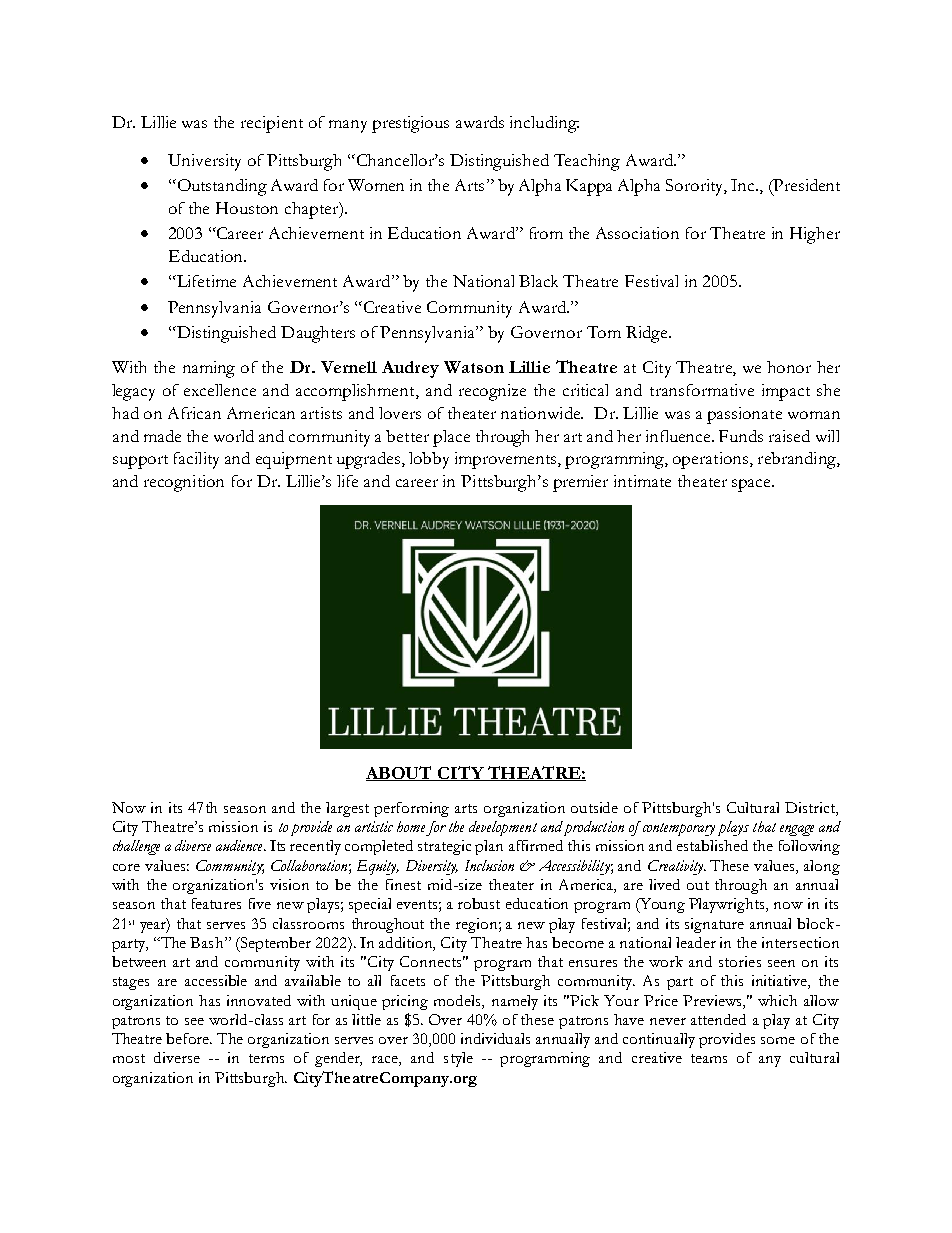  I want to click on naming, so click(209, 369).
